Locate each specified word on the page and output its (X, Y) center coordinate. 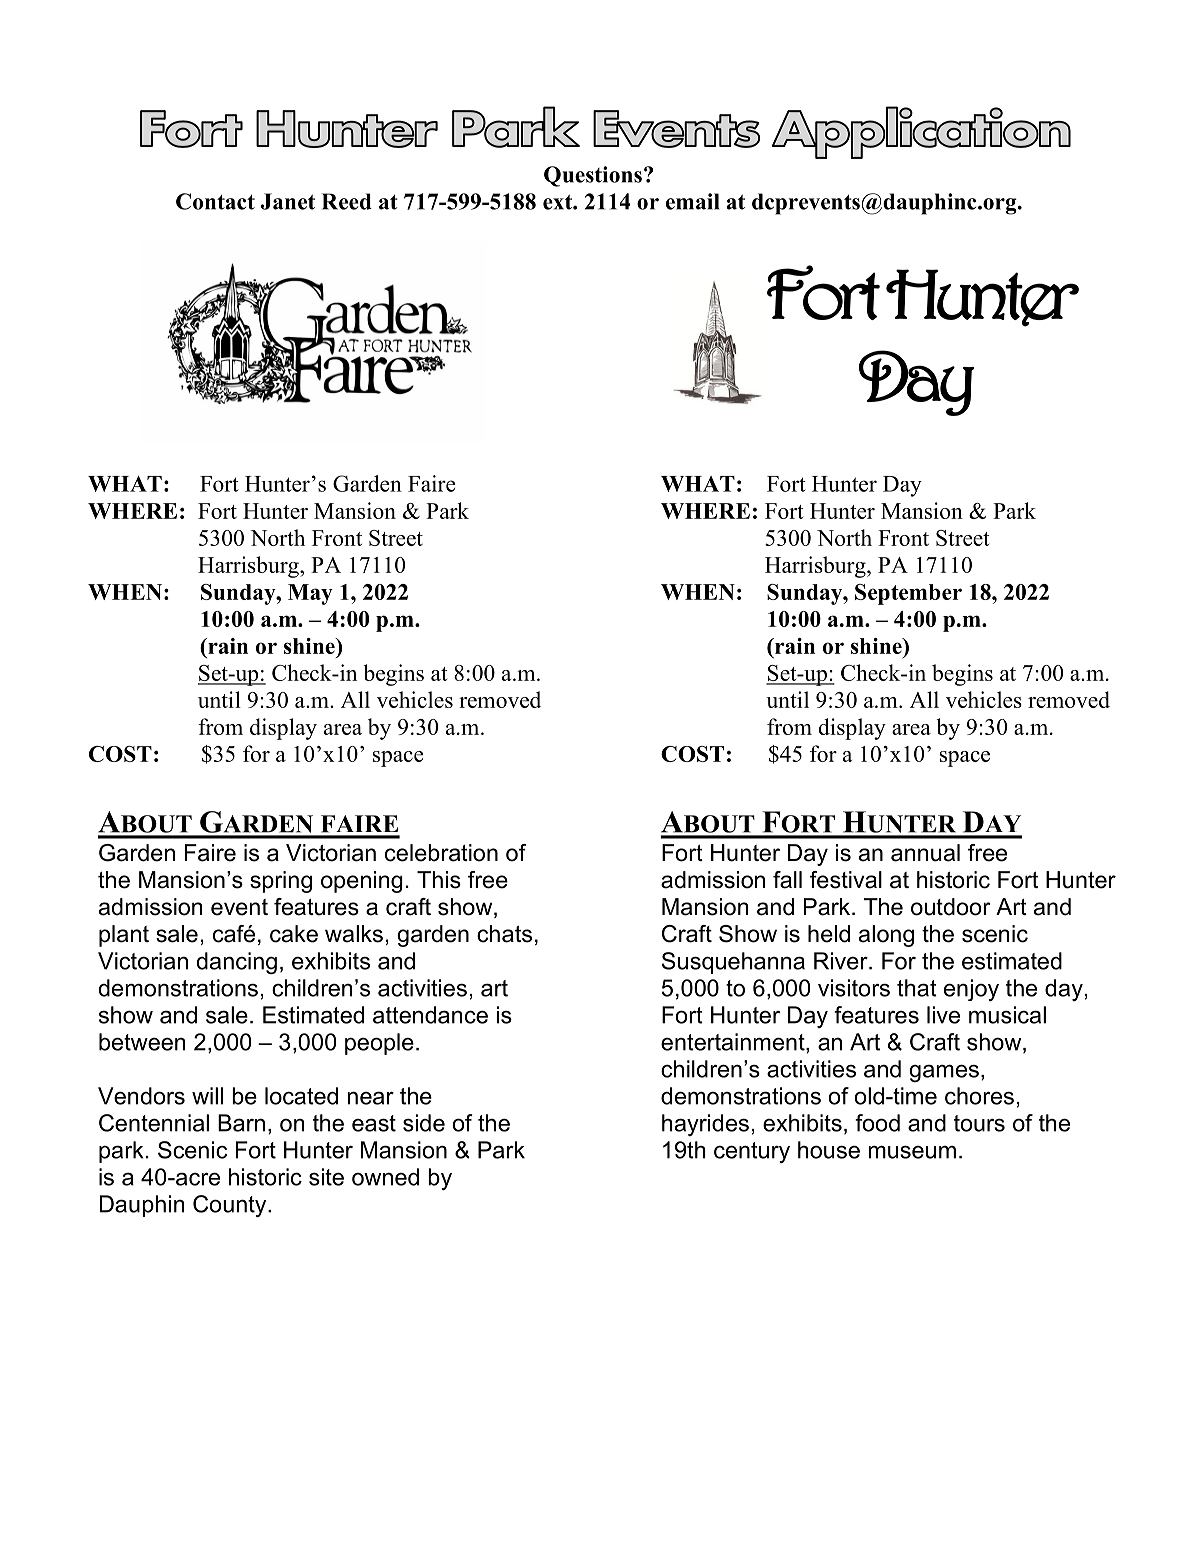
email (693, 201)
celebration (441, 853)
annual (925, 853)
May (310, 594)
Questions (593, 176)
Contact (215, 201)
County (231, 1206)
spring (281, 882)
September (908, 594)
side (424, 1123)
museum (912, 1152)
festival (846, 880)
